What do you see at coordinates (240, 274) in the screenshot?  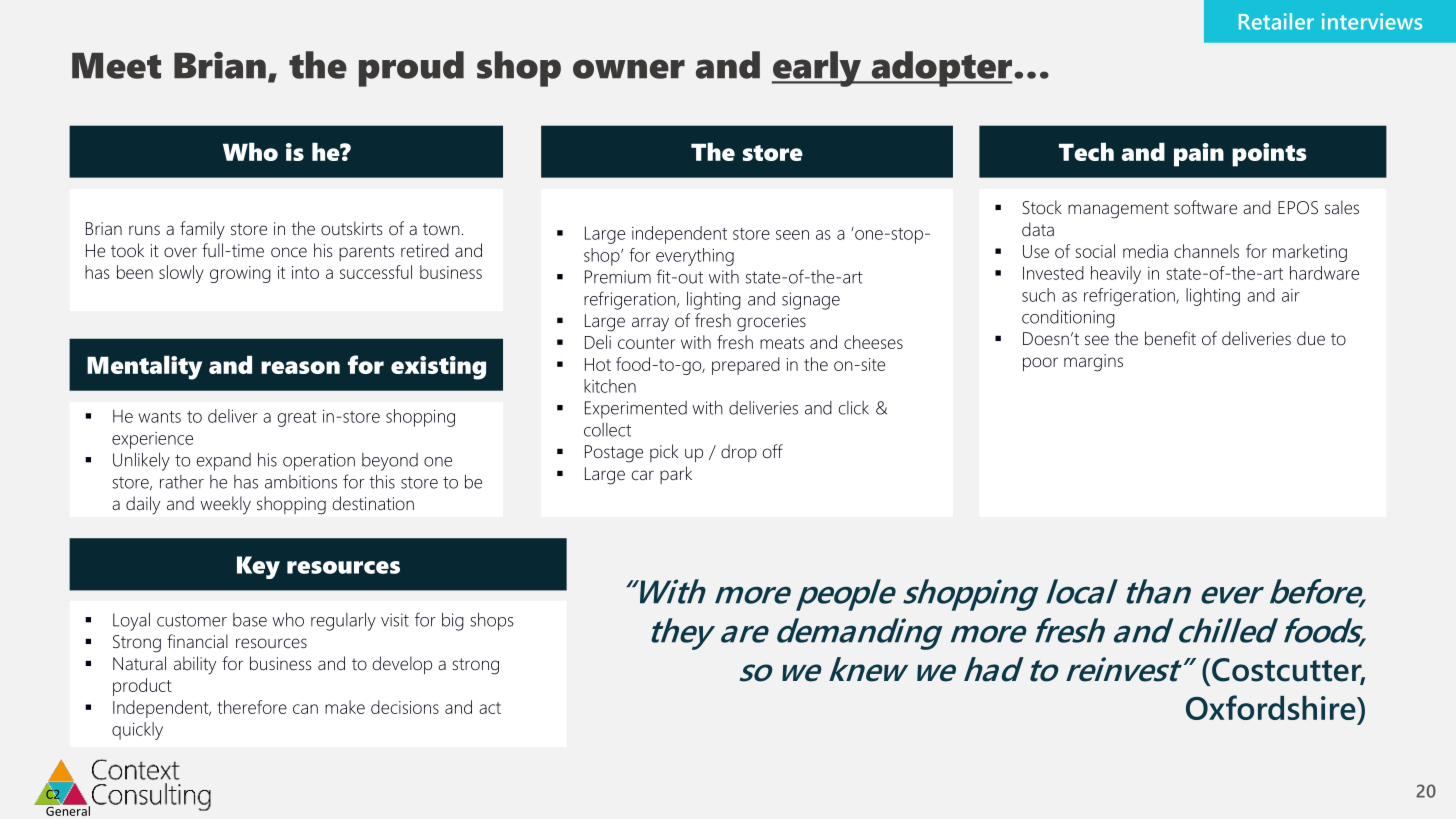 I see `growing` at bounding box center [240, 274].
